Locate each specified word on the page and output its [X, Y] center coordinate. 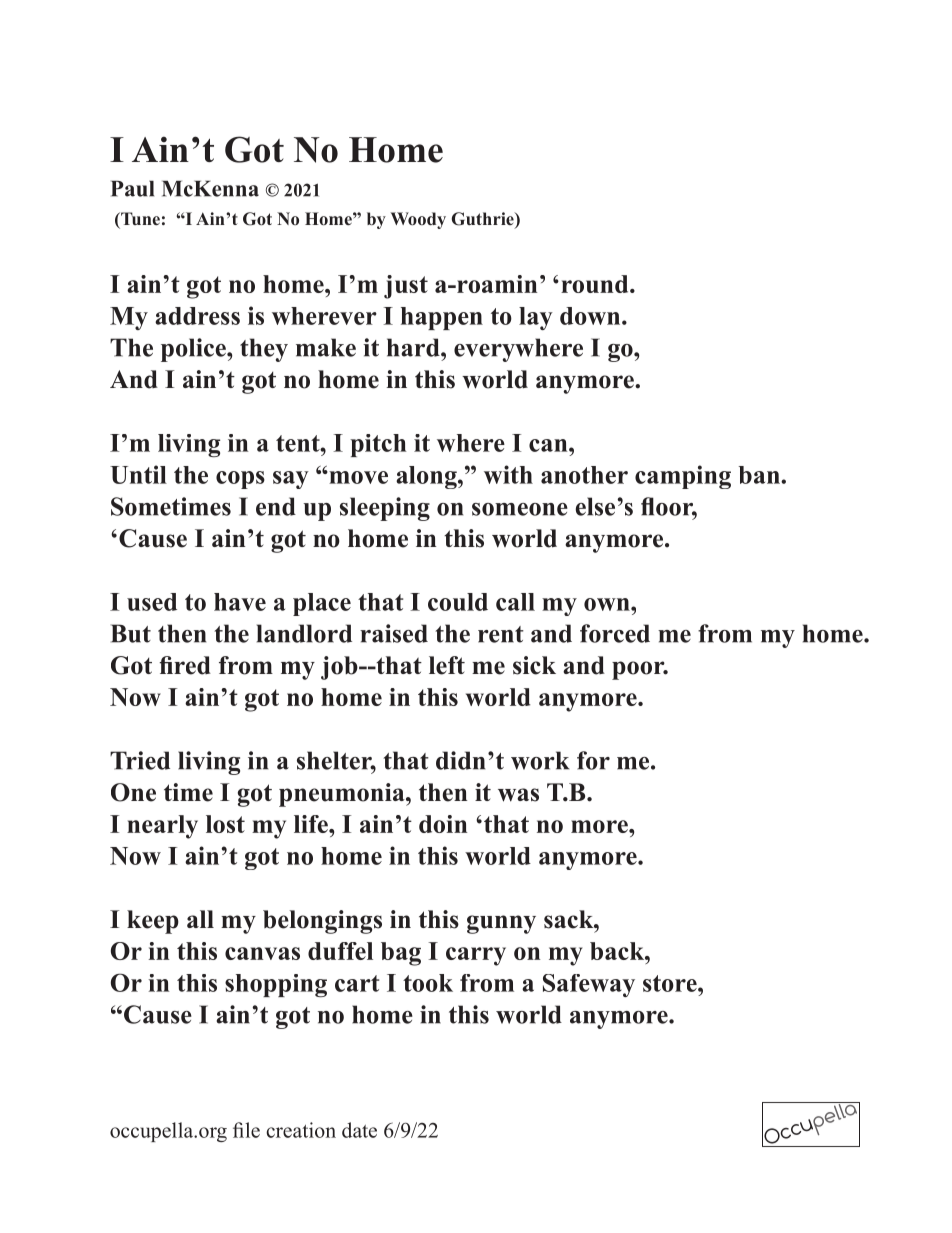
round [596, 284]
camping [683, 477]
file [246, 1130]
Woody [418, 220]
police [194, 350]
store [671, 983]
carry [476, 956]
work [540, 760]
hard [414, 347]
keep [153, 922]
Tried [140, 760]
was [518, 795]
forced [615, 633]
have [240, 602]
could [458, 602]
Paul [132, 188]
